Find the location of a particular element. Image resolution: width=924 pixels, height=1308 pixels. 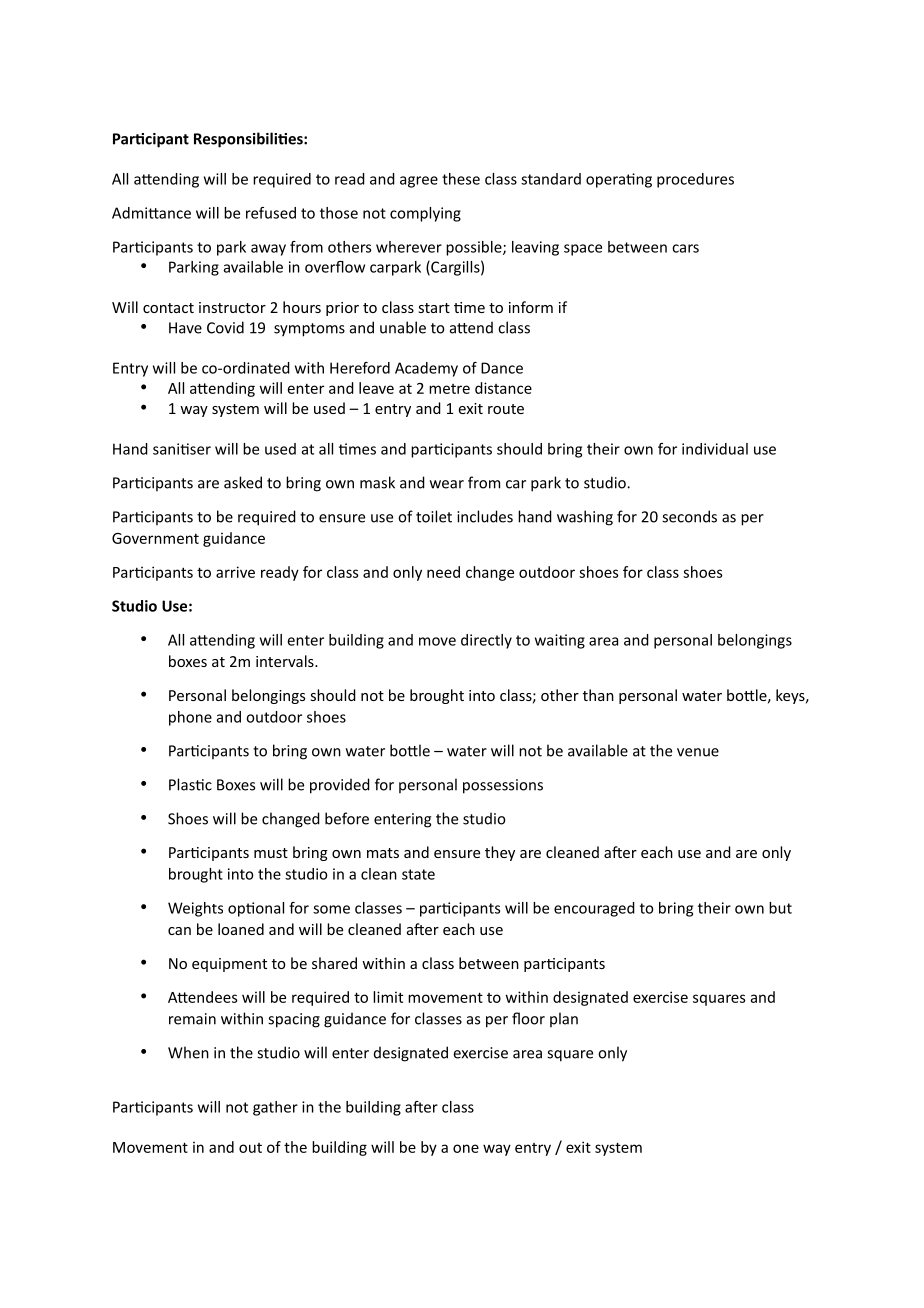

intervals is located at coordinates (286, 661).
